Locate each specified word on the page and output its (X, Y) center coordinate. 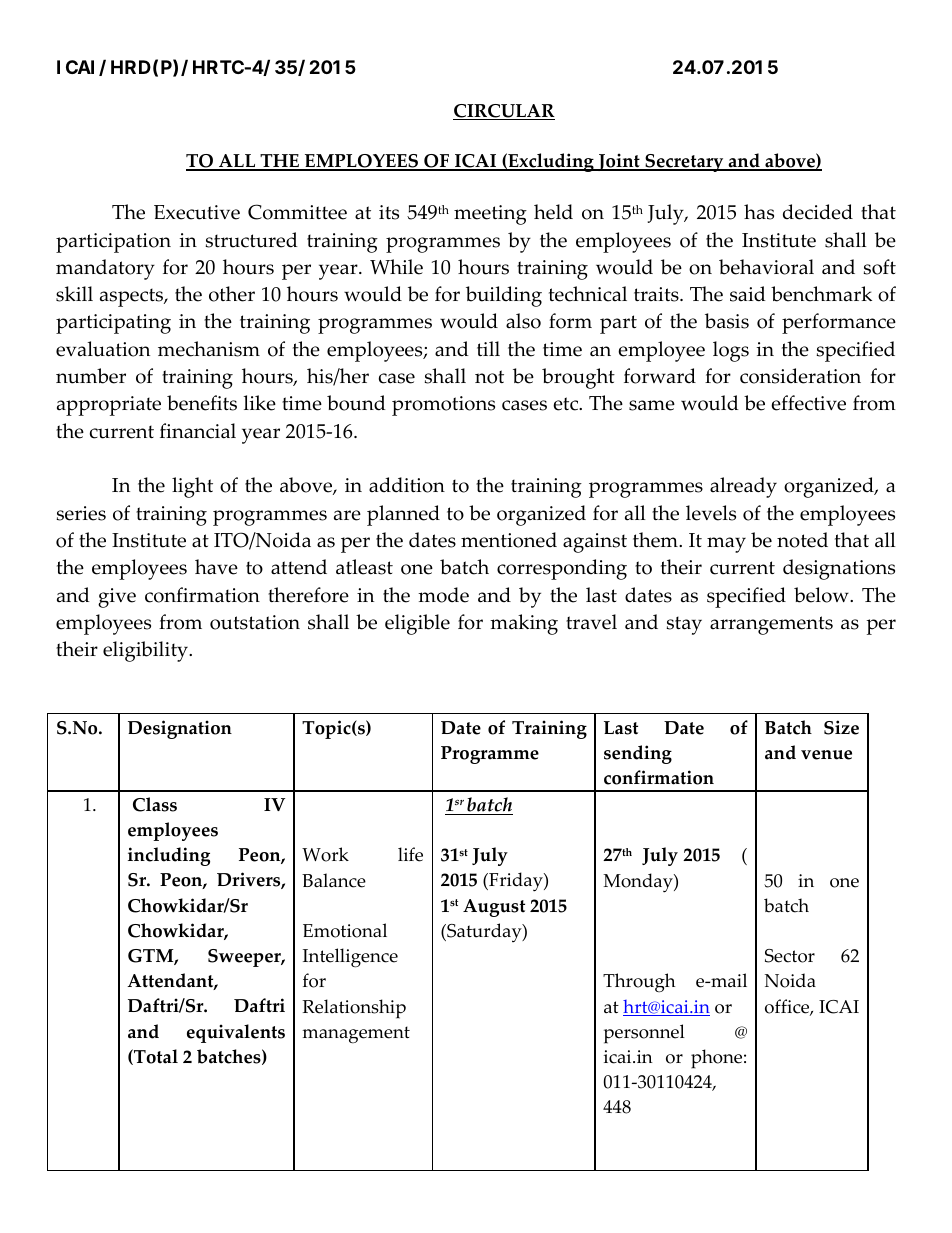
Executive (197, 212)
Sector (790, 956)
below (822, 595)
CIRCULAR (504, 112)
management (356, 1035)
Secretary (684, 163)
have (216, 567)
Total (155, 1057)
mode (443, 595)
